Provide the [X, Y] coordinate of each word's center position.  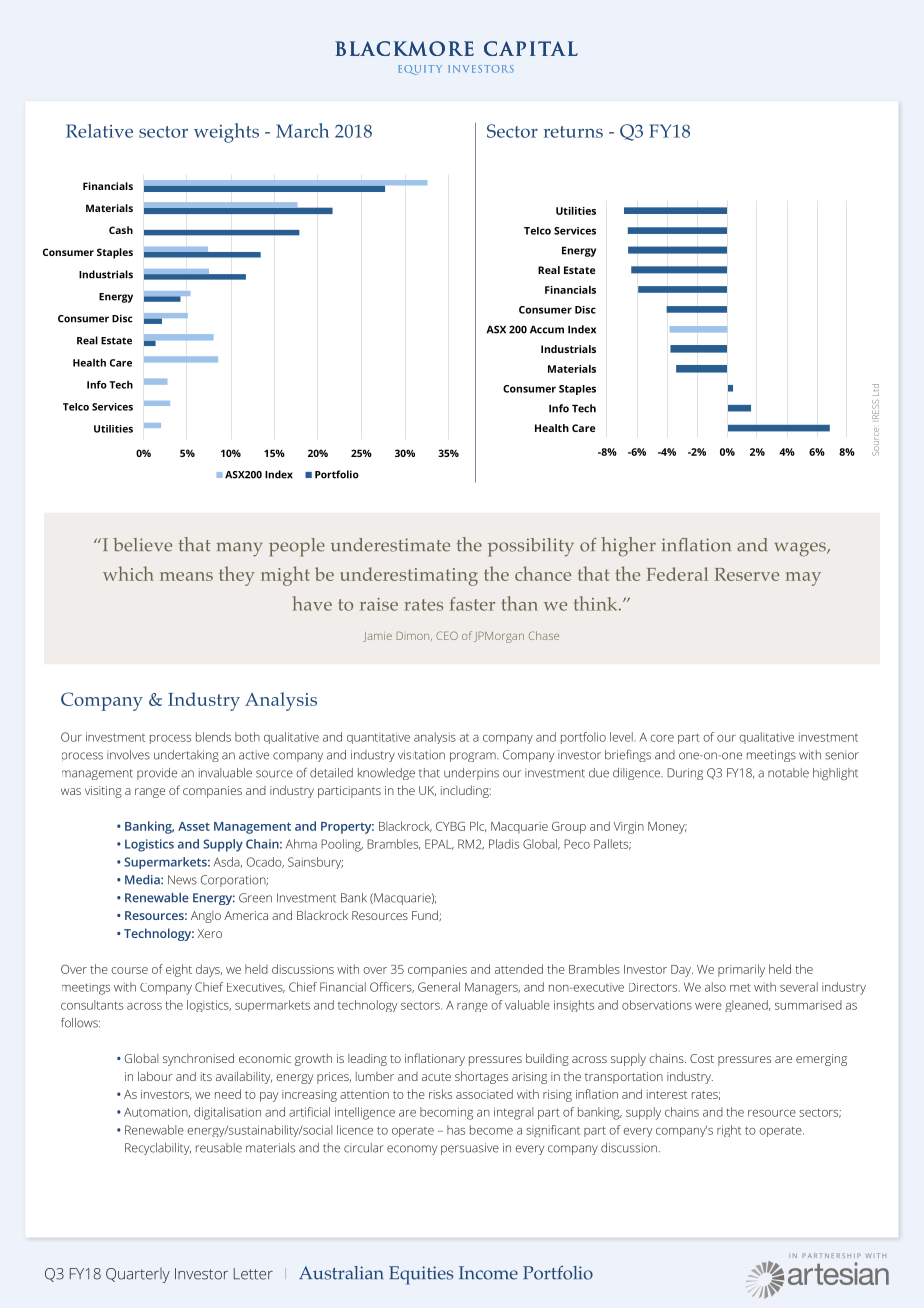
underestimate [390, 545]
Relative [99, 131]
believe [142, 545]
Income [488, 1273]
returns [573, 132]
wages [801, 549]
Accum [547, 329]
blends [213, 737]
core [662, 738]
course [129, 970]
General [439, 987]
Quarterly [138, 1275]
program [474, 757]
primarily [741, 970]
